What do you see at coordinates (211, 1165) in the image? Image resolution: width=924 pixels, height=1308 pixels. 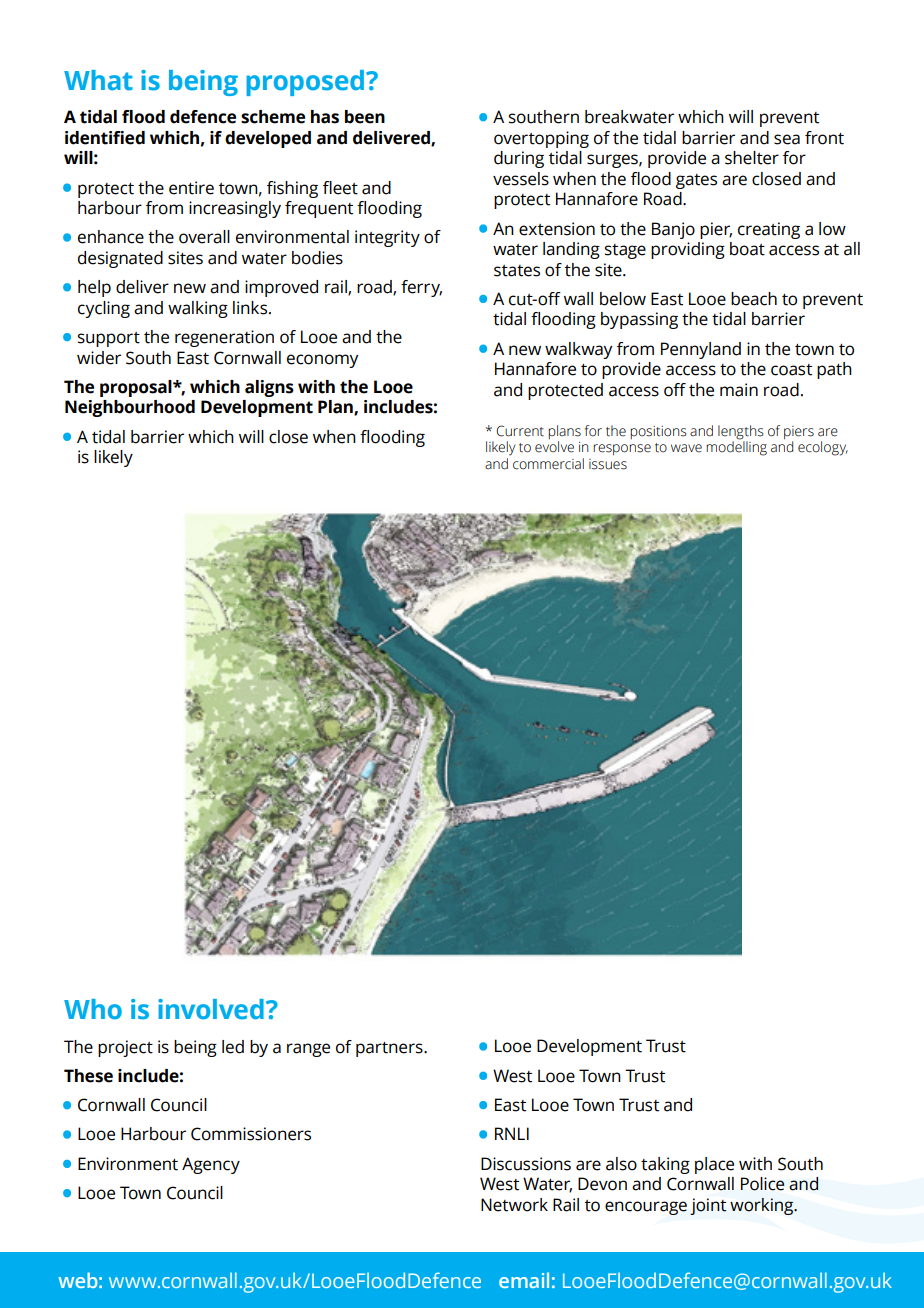 I see `Agency` at bounding box center [211, 1165].
